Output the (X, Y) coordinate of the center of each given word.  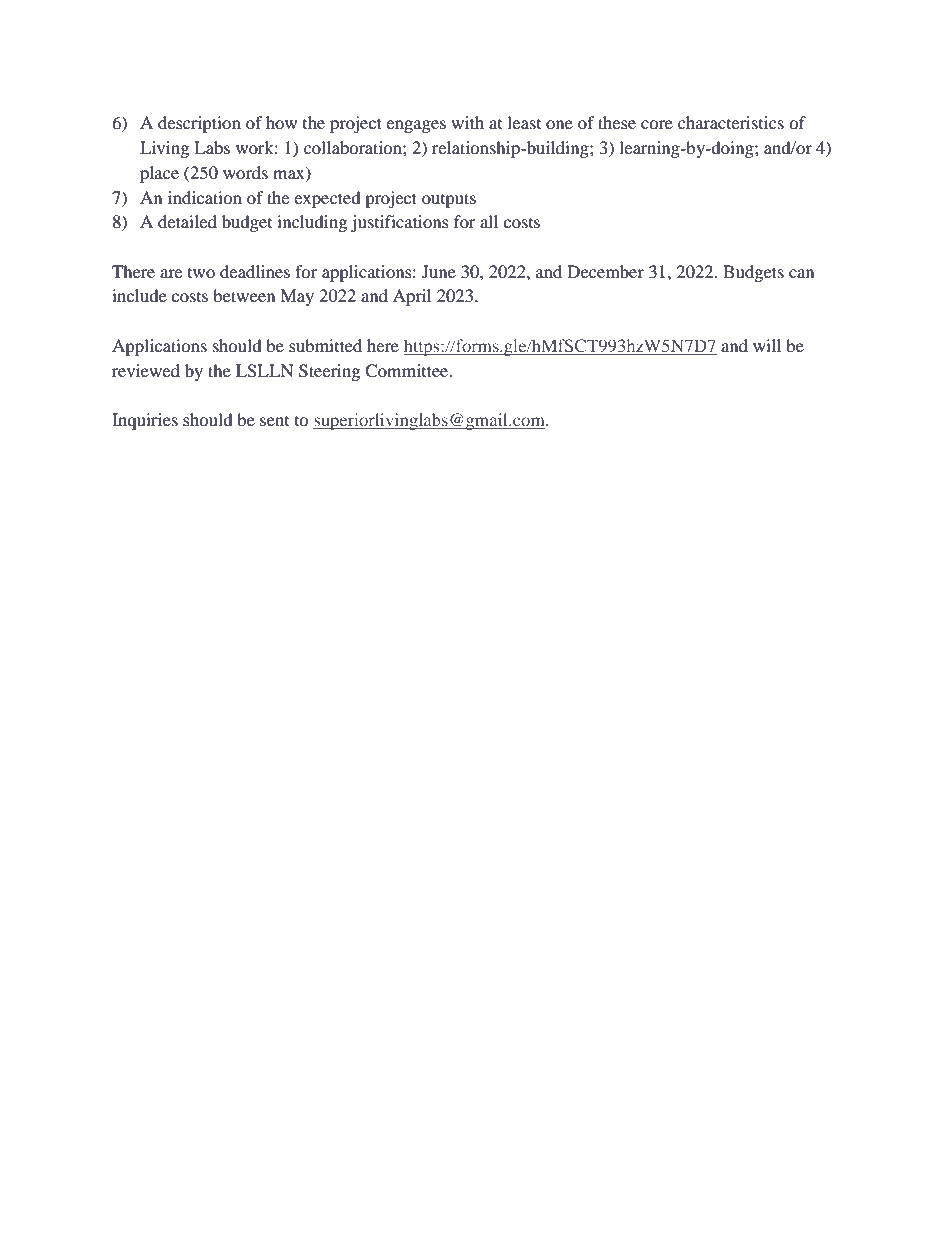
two (201, 273)
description (199, 124)
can (801, 273)
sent (274, 421)
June (439, 271)
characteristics (731, 122)
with (467, 122)
